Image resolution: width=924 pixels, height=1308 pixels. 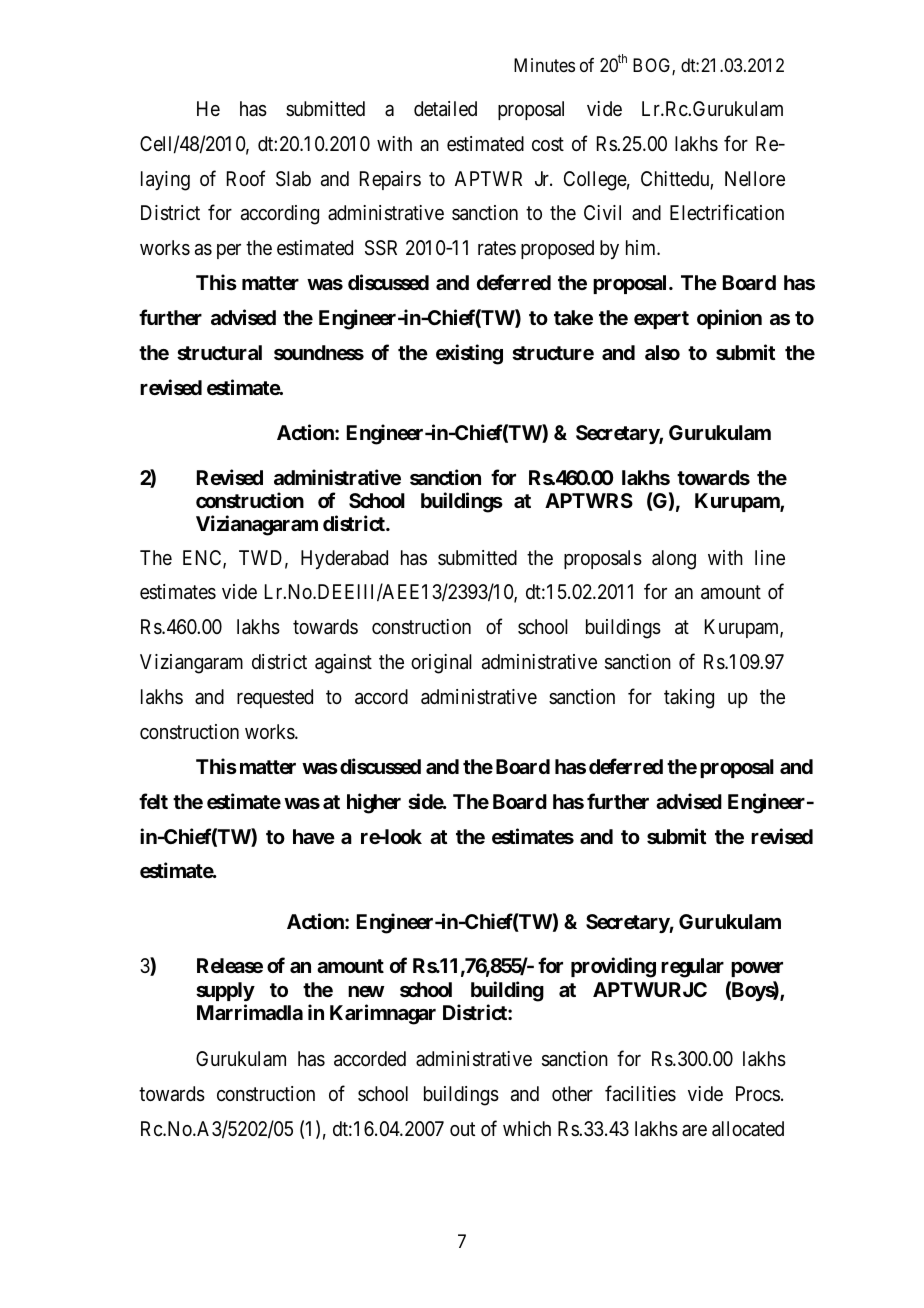 I want to click on out, so click(x=462, y=1129).
